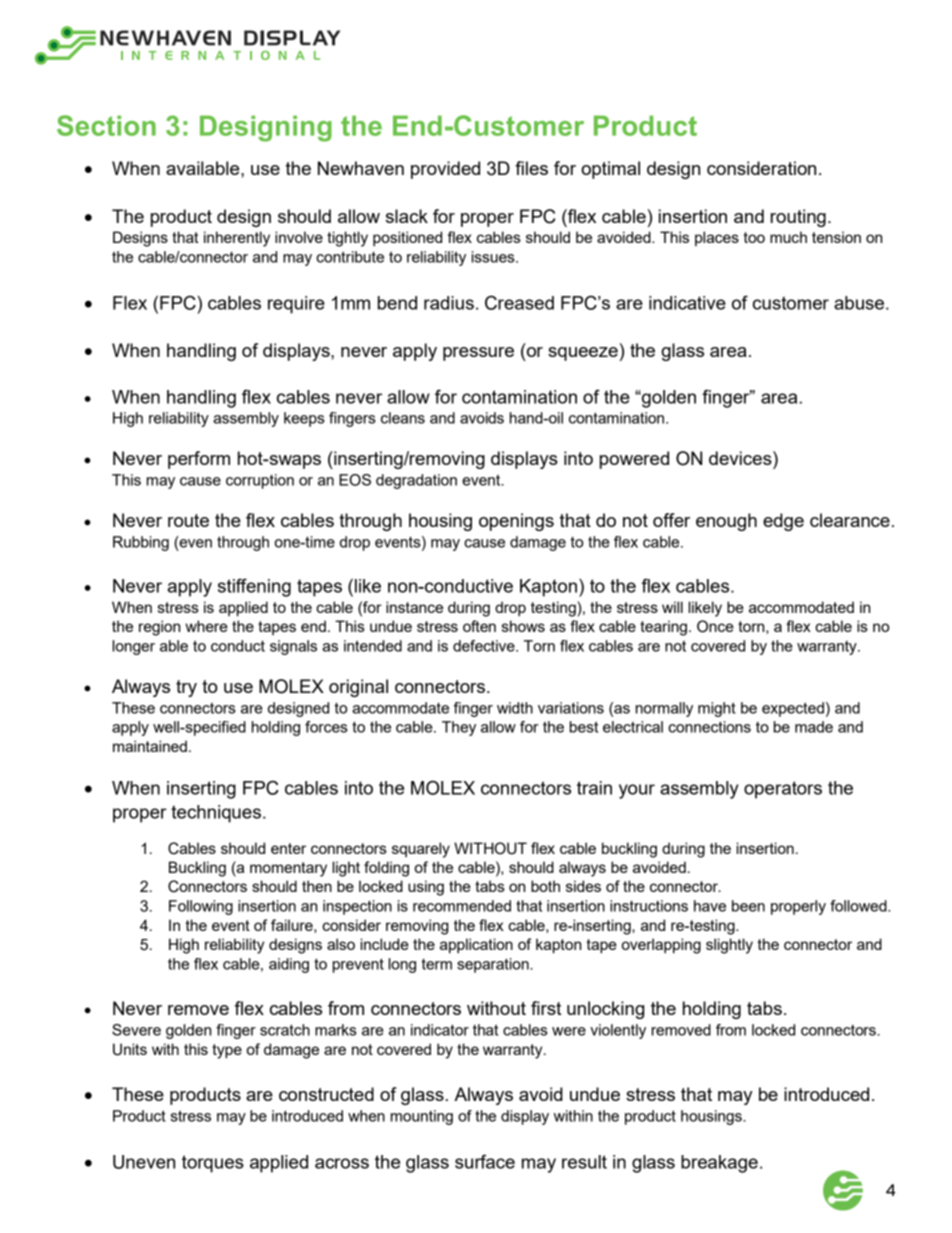 The width and height of the screenshot is (952, 1233). Describe the element at coordinates (421, 850) in the screenshot. I see `squarely` at that location.
